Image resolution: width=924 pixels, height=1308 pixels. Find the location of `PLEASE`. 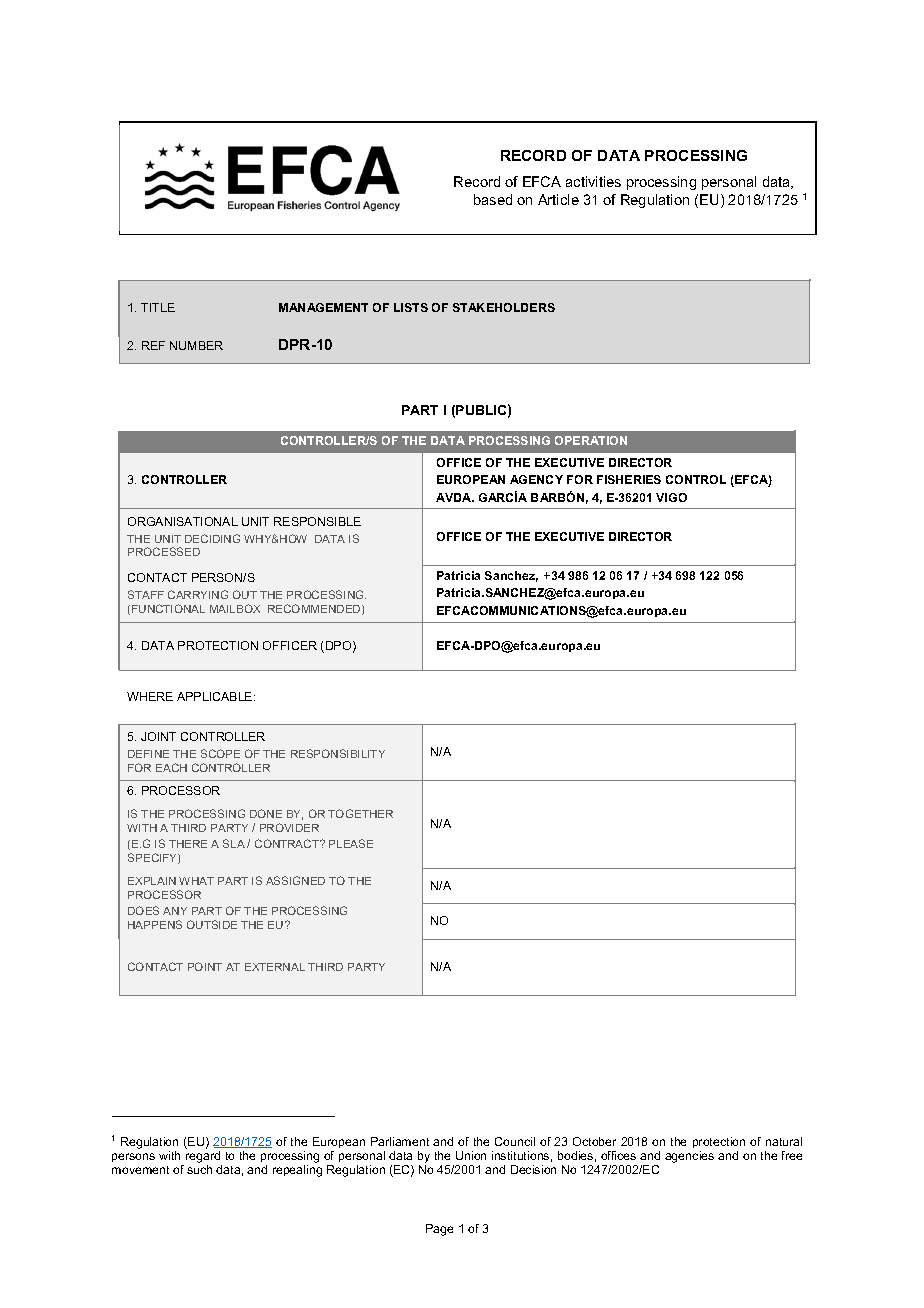

PLEASE is located at coordinates (351, 843).
